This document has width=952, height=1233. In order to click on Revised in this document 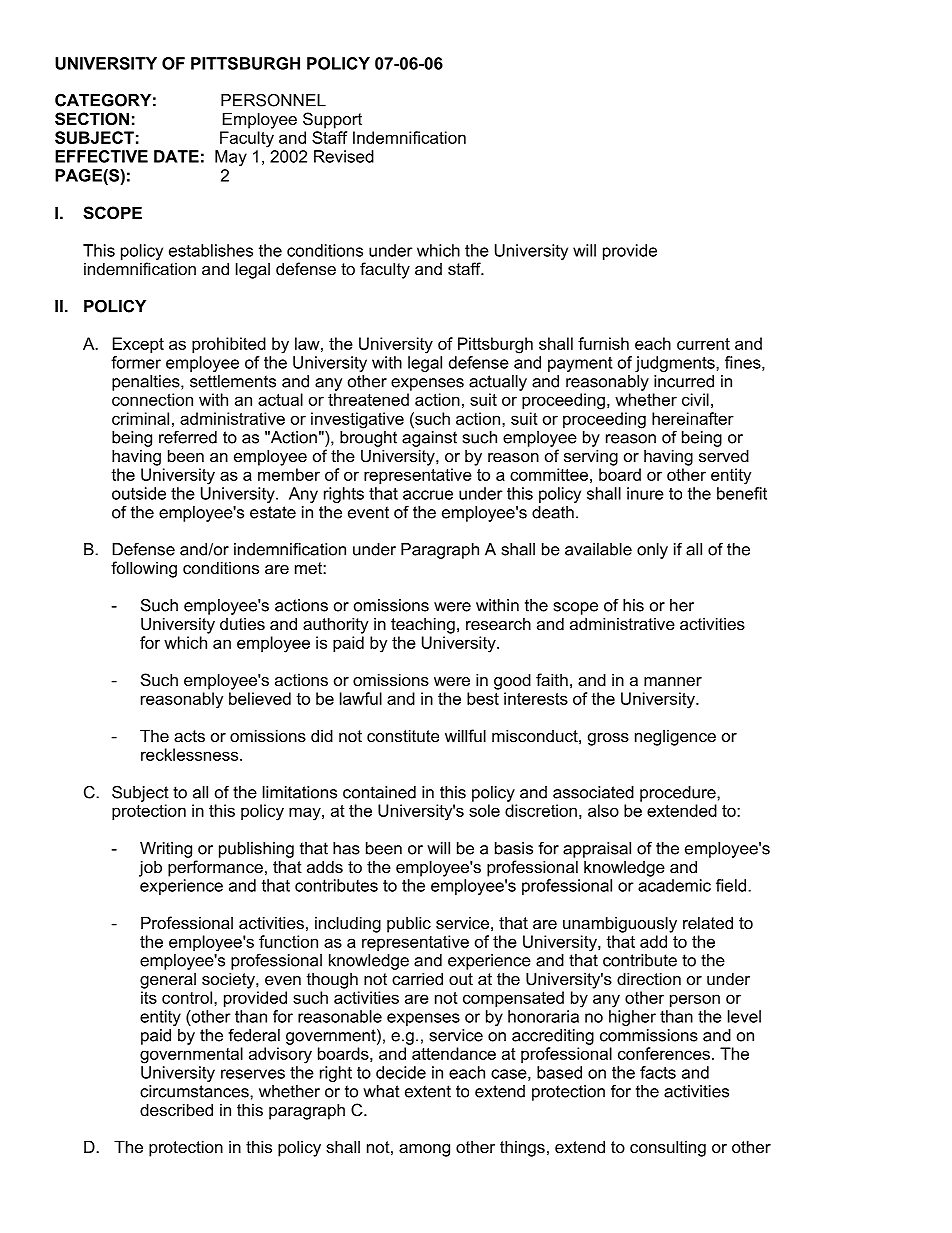, I will do `click(344, 156)`.
